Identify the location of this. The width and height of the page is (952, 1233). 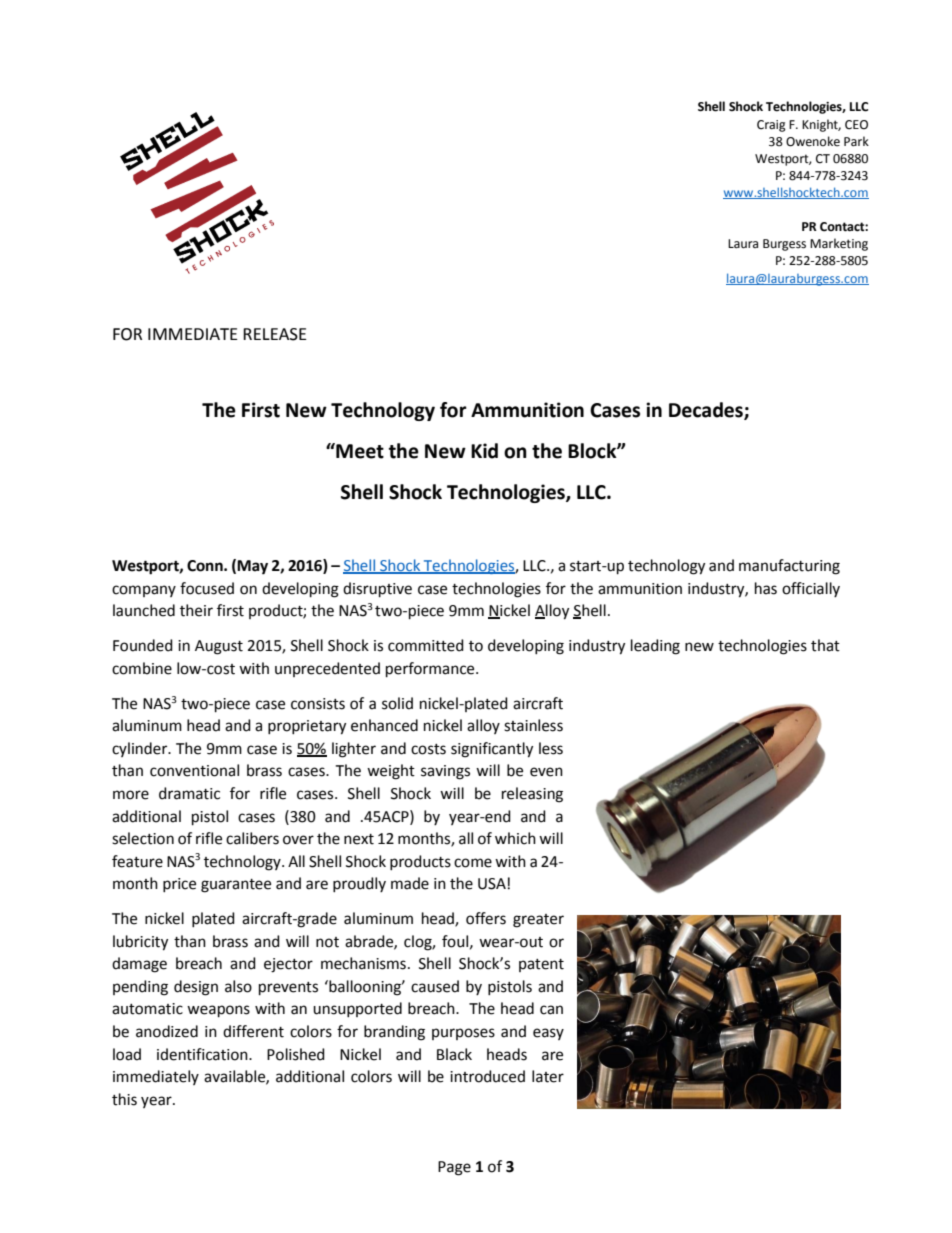
(124, 1099).
